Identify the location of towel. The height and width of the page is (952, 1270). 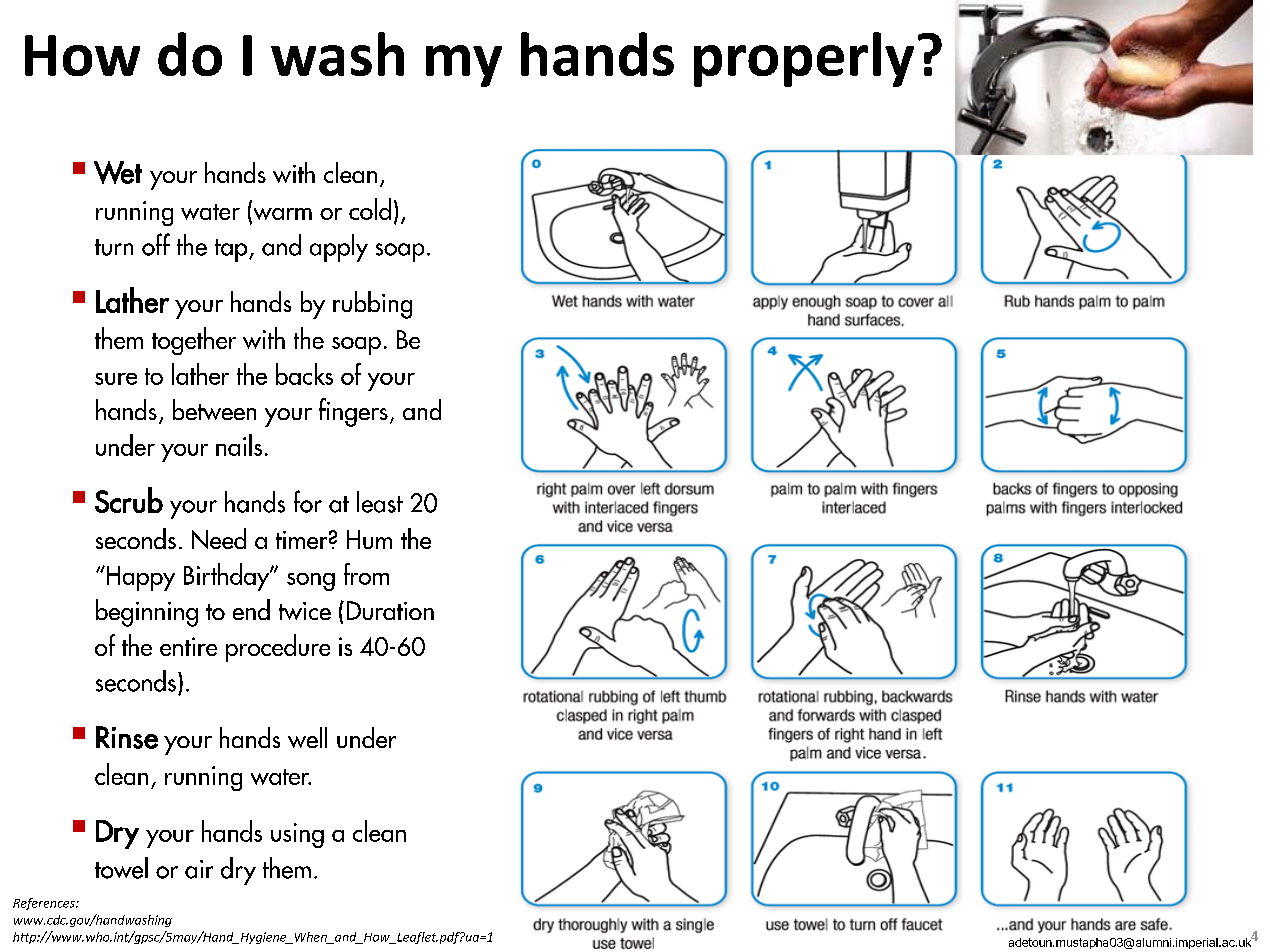
(121, 868).
